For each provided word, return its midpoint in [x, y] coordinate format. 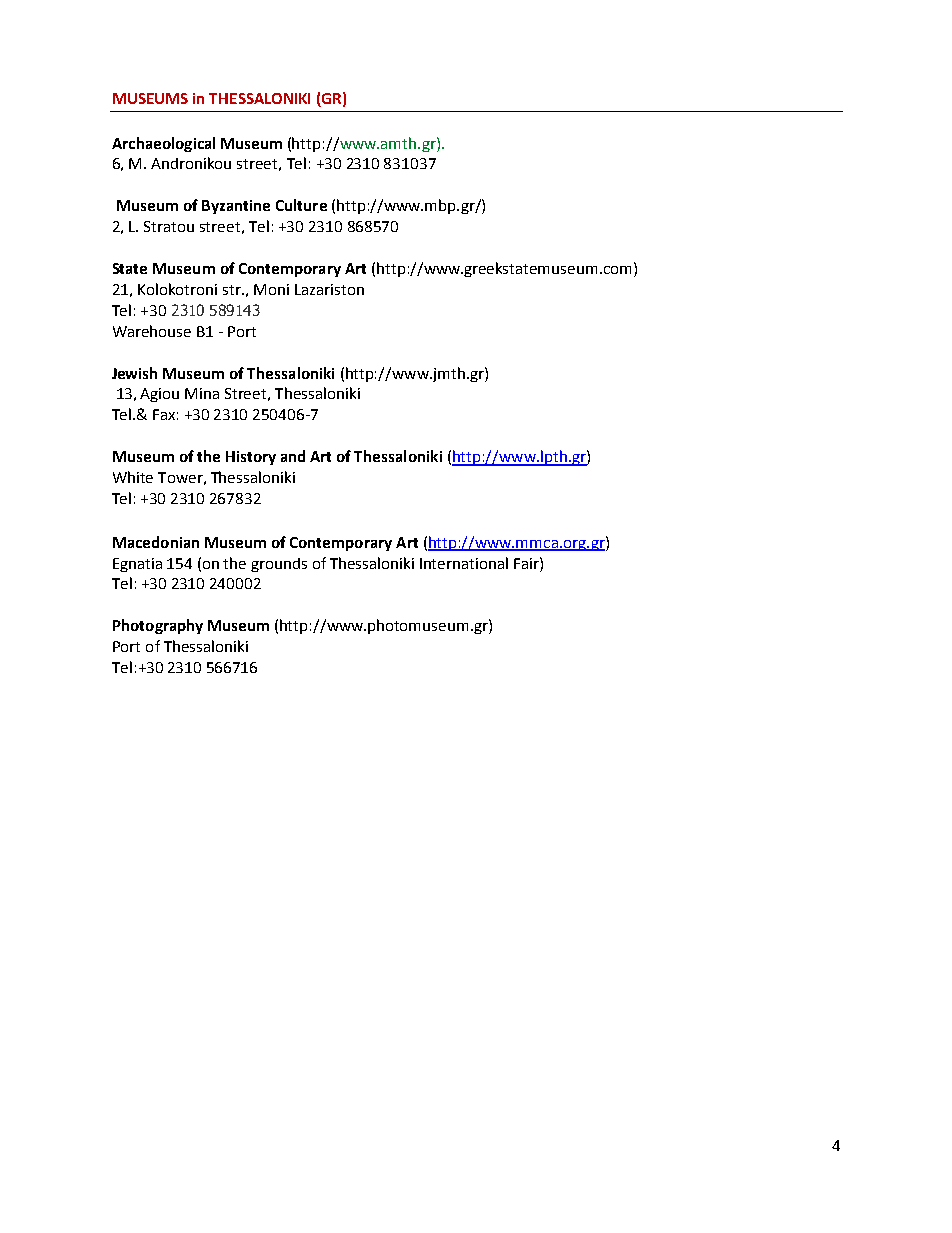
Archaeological [163, 144]
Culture [301, 205]
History [251, 458]
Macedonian [156, 542]
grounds [279, 565]
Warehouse [152, 331]
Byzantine [236, 207]
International [464, 563]
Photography [158, 626]
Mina [202, 393]
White [133, 477]
